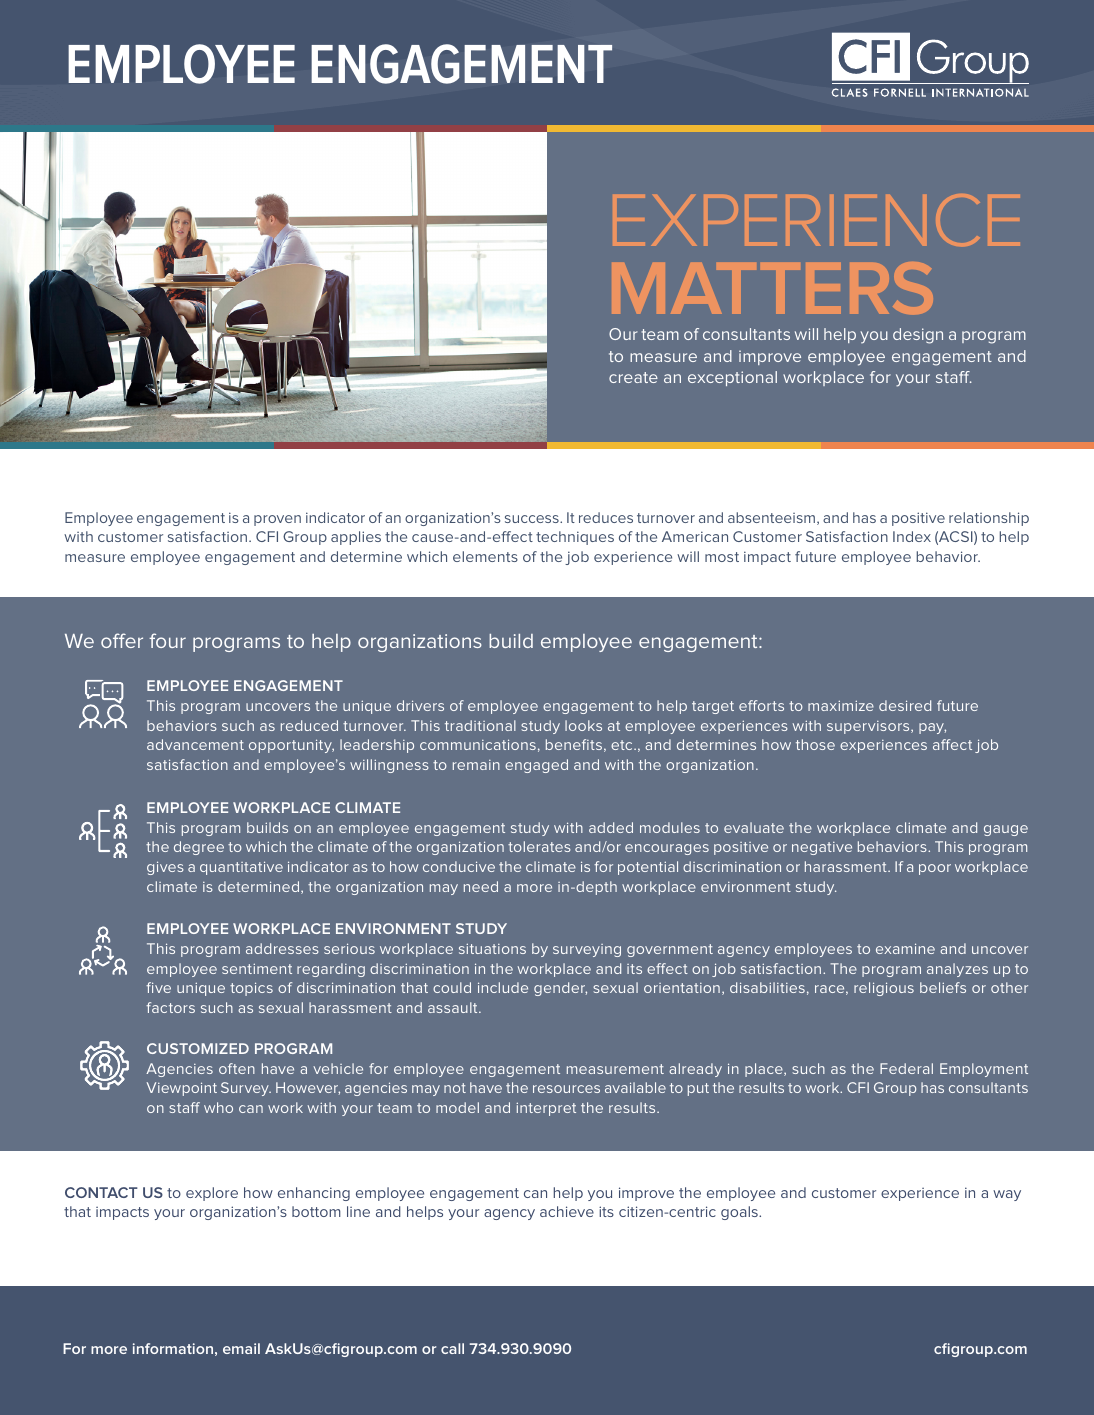 This screenshot has height=1415, width=1094. What do you see at coordinates (539, 846) in the screenshot?
I see `tolerates` at bounding box center [539, 846].
